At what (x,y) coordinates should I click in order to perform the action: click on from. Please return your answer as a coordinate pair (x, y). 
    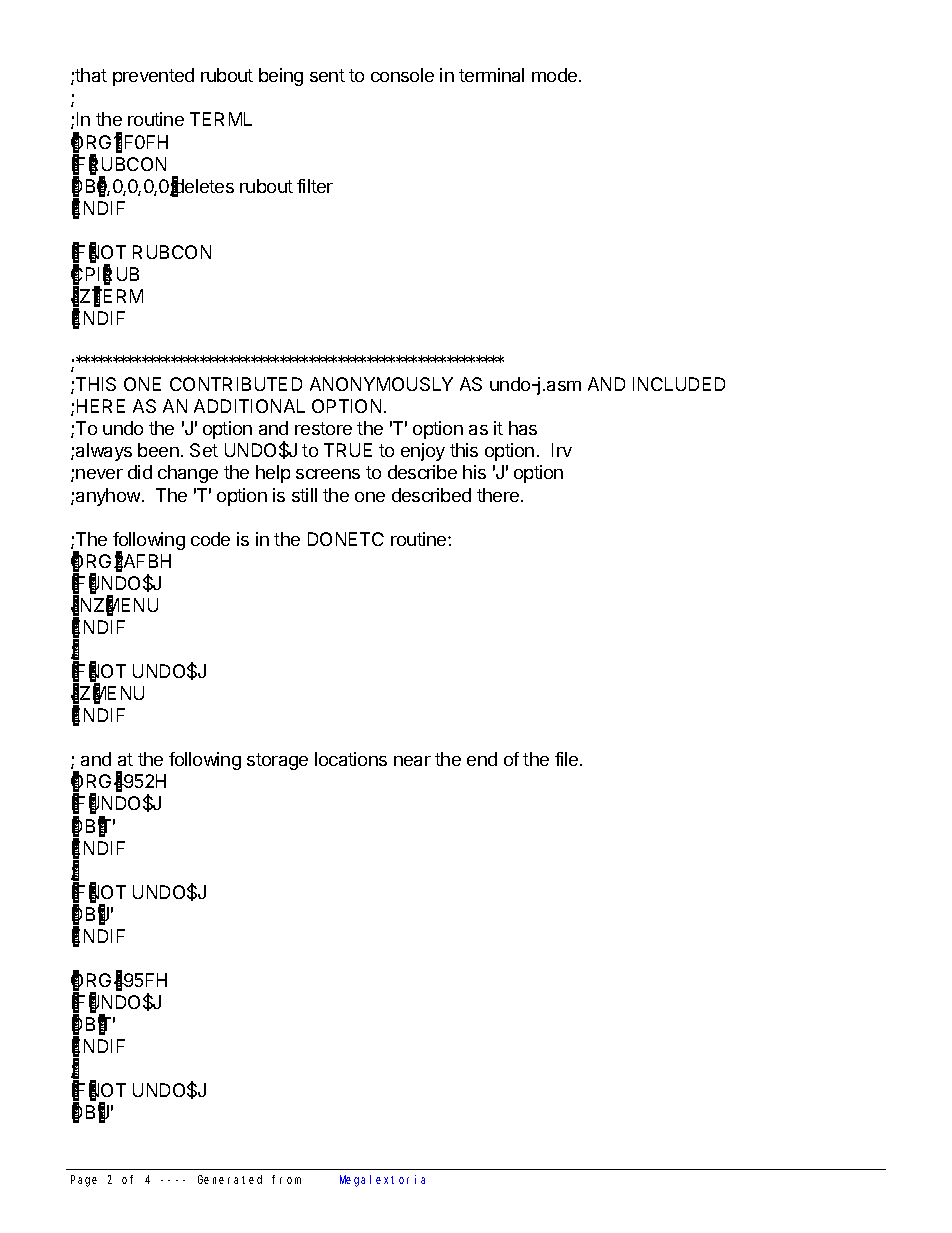
    Looking at the image, I should click on (286, 1179).
